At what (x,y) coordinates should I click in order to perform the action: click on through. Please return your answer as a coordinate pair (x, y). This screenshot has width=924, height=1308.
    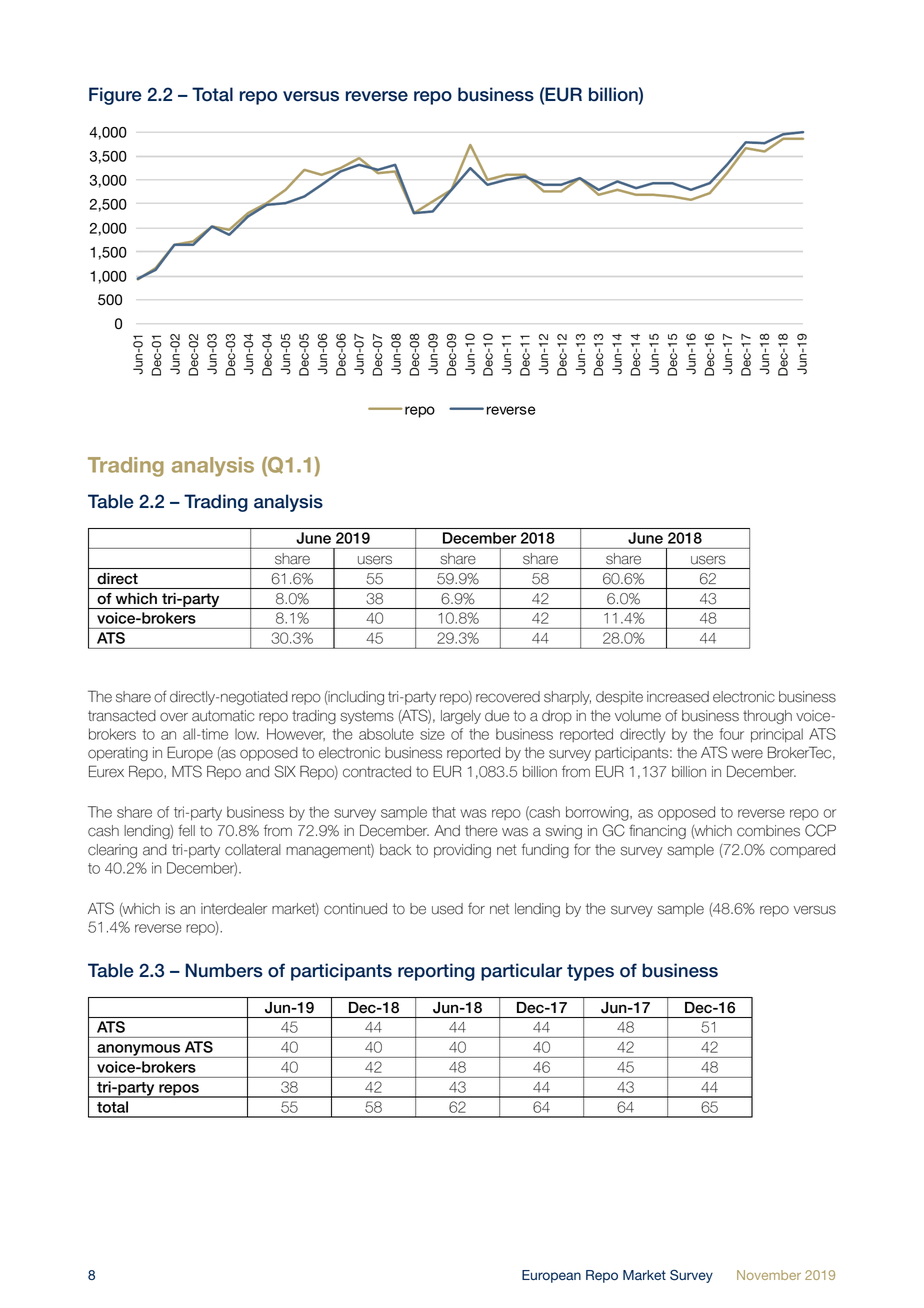
    Looking at the image, I should click on (767, 717).
